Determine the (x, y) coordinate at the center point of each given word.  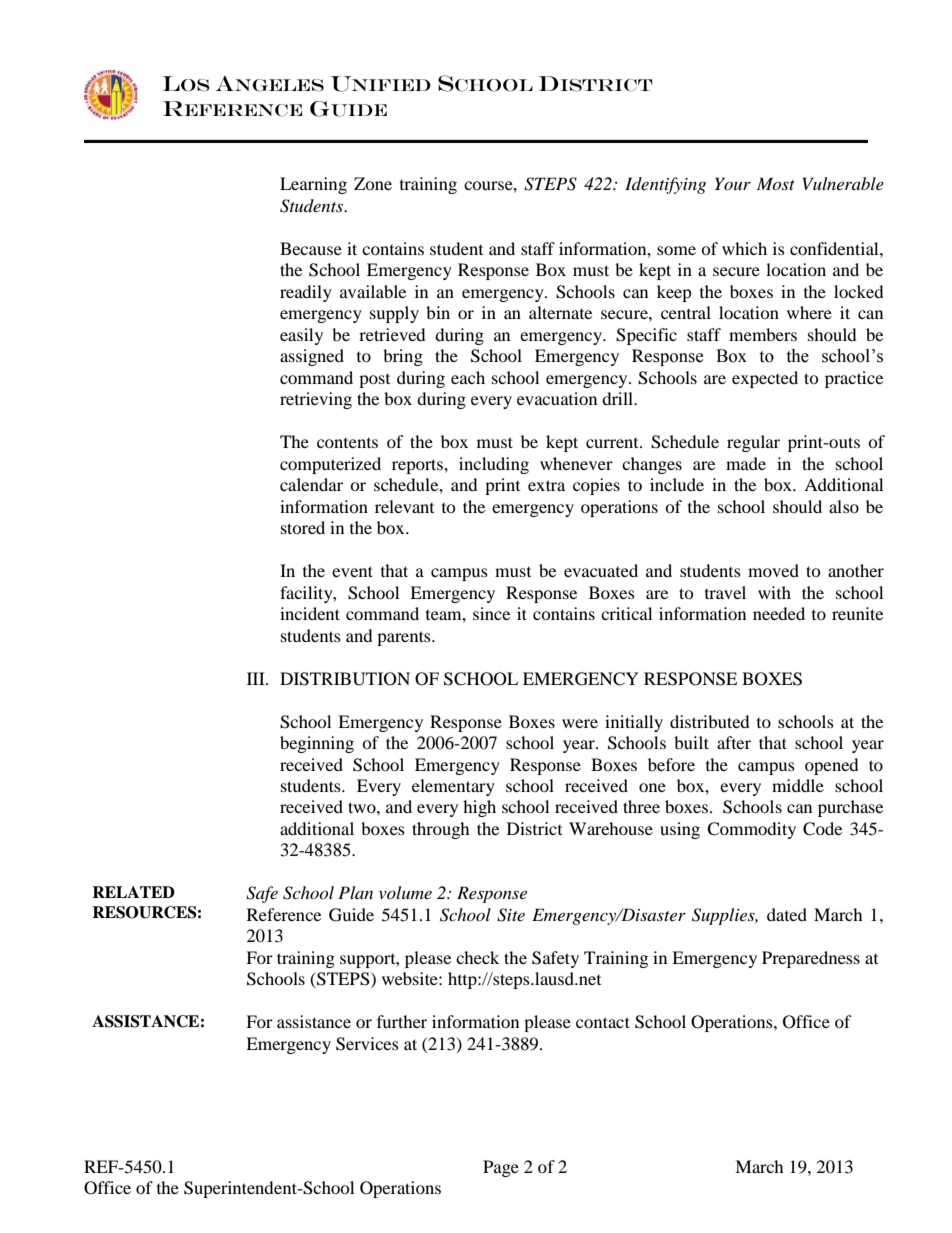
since (491, 613)
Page (501, 1168)
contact (603, 1022)
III (257, 678)
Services (367, 1044)
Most (776, 183)
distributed (710, 721)
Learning (313, 185)
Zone (373, 183)
